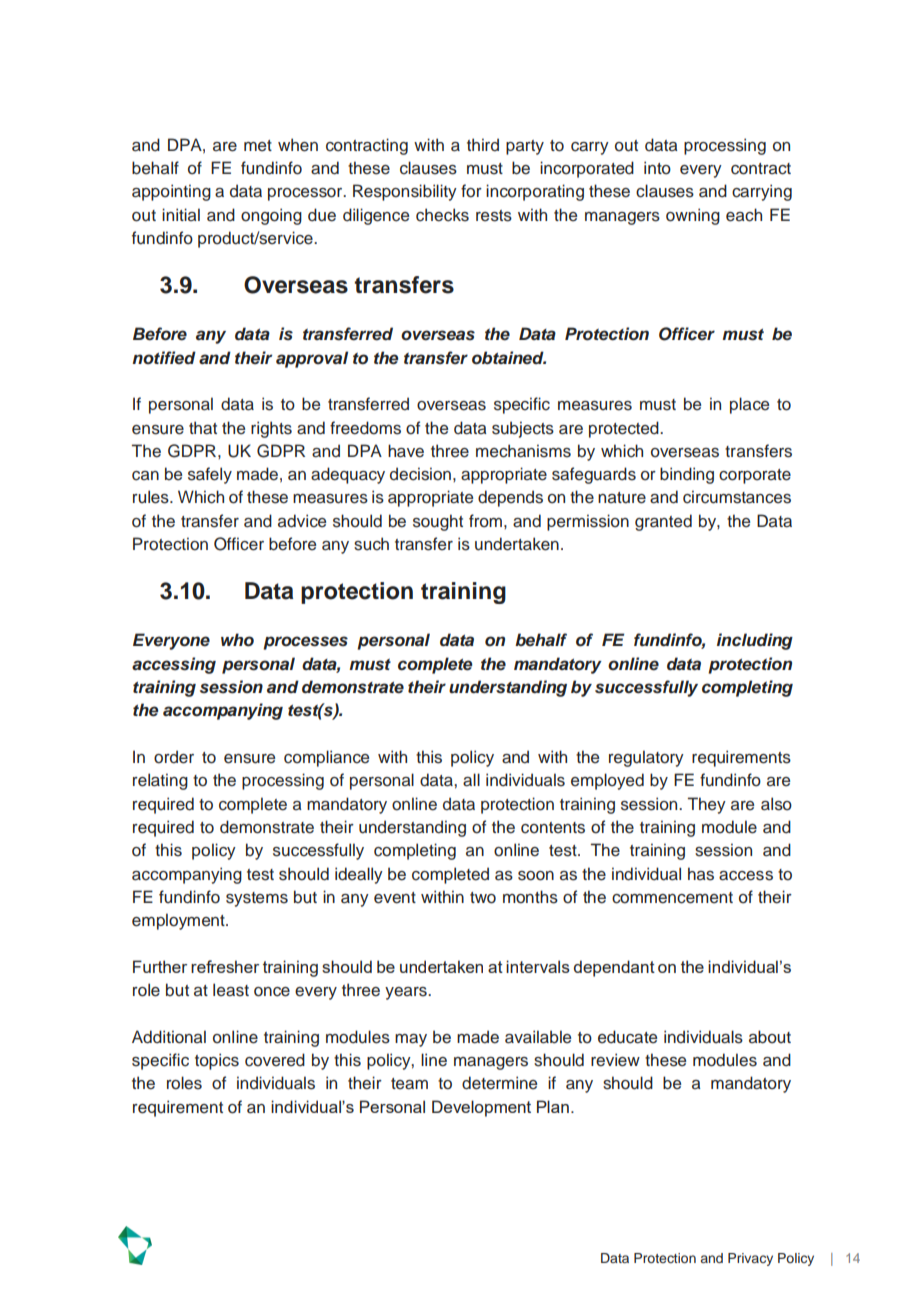  What do you see at coordinates (326, 758) in the page?
I see `compliance` at bounding box center [326, 758].
